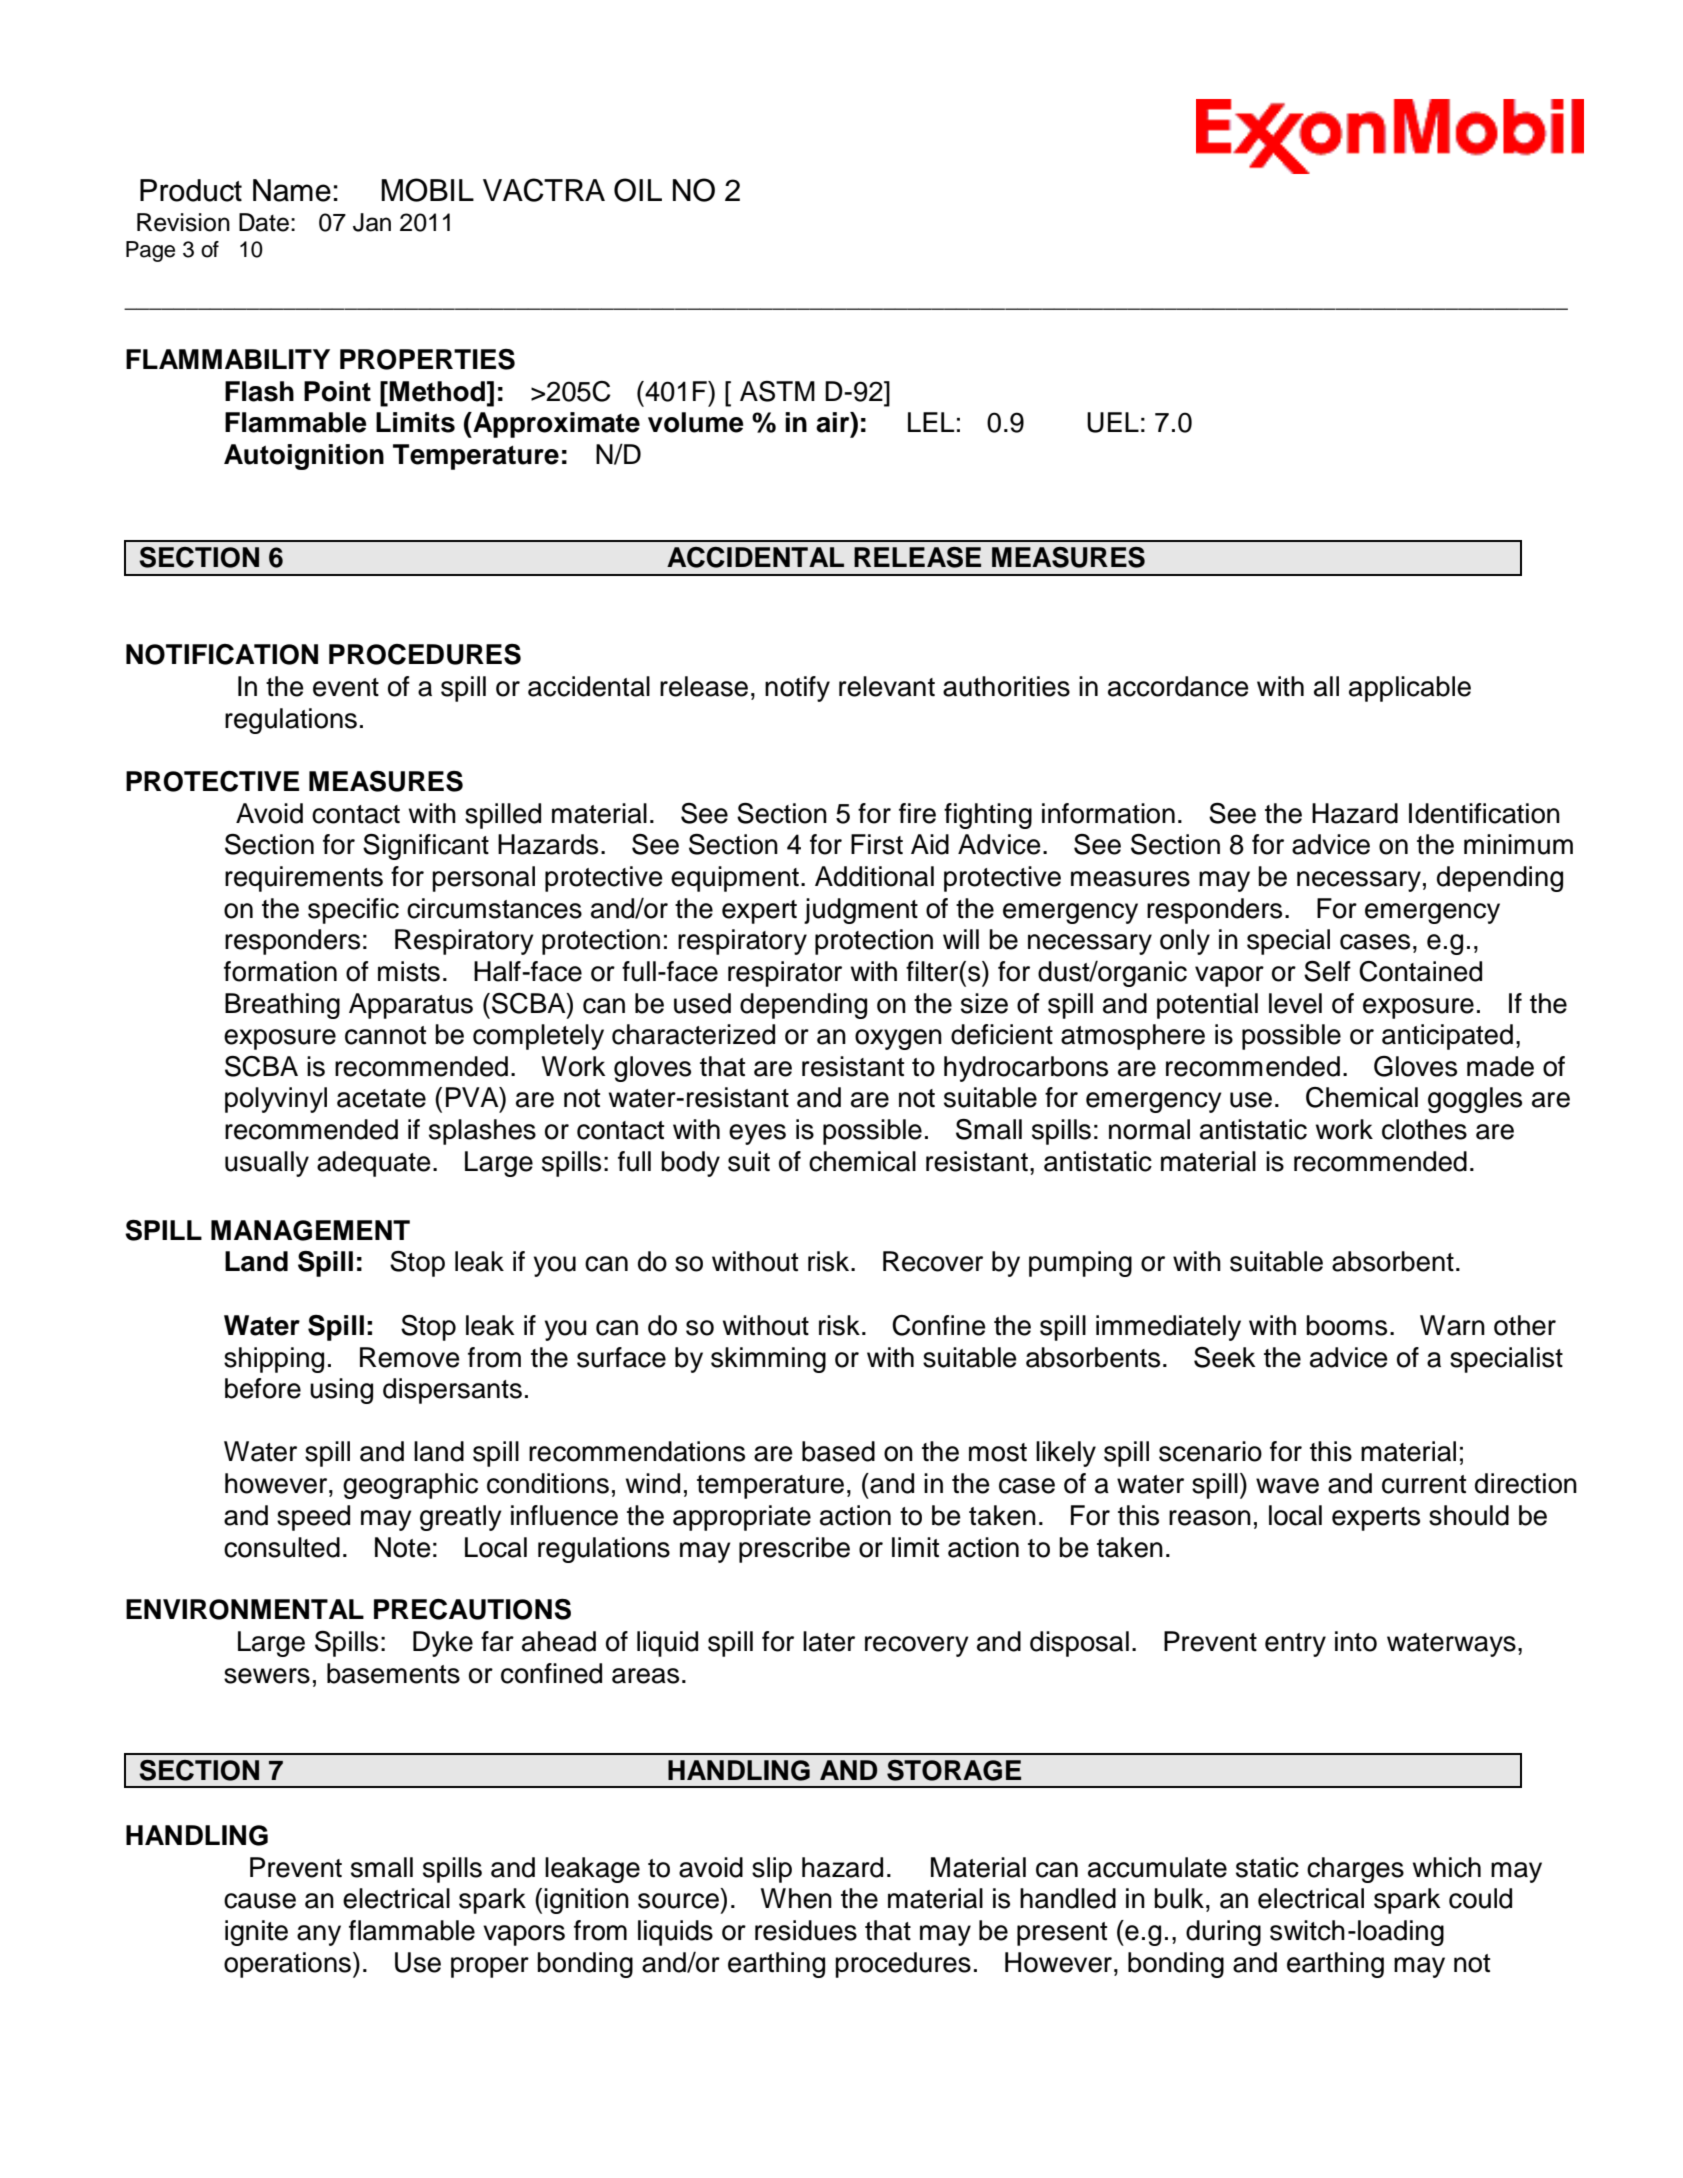  I want to click on based, so click(838, 1451).
